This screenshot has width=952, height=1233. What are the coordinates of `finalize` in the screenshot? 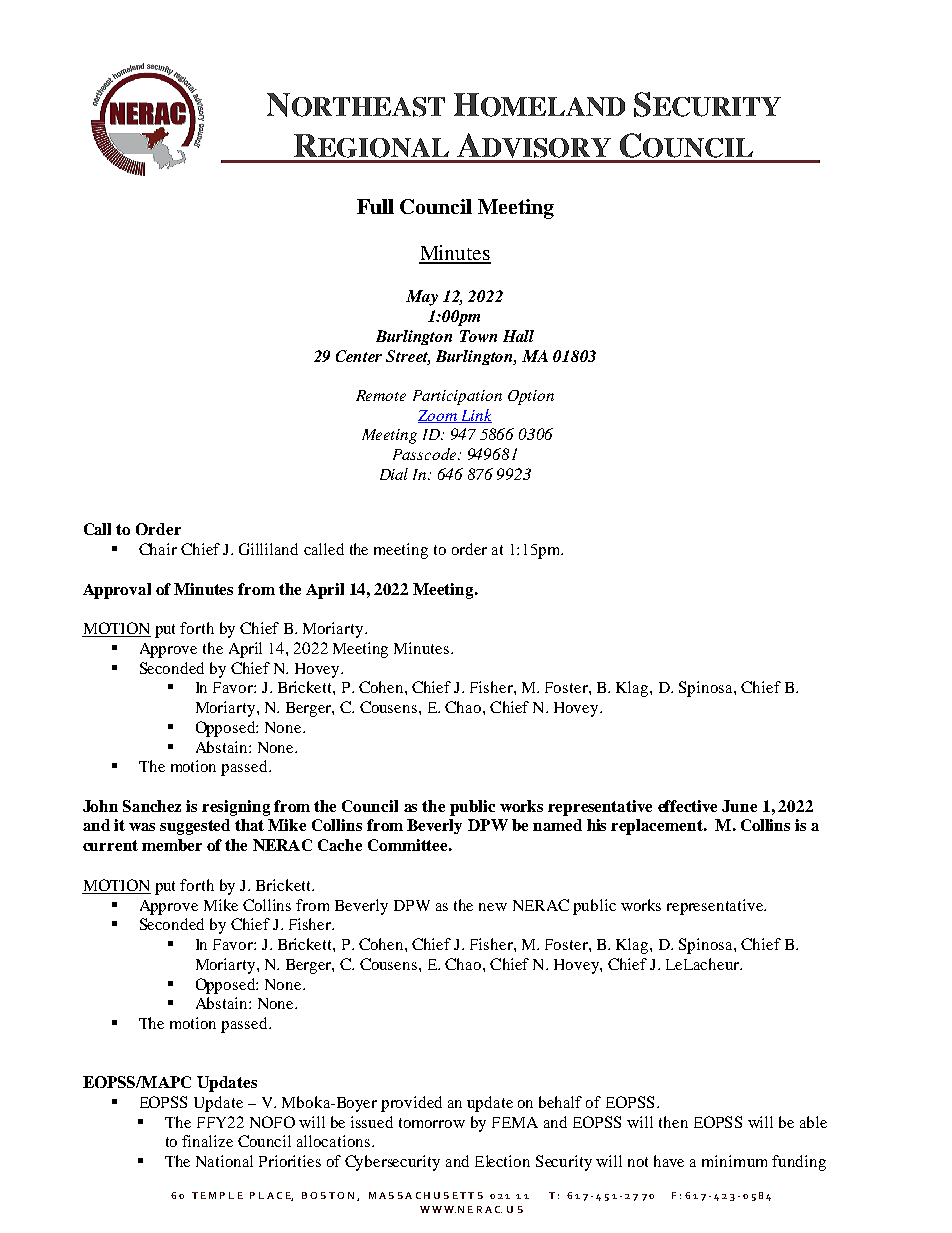 It's located at (207, 1141).
